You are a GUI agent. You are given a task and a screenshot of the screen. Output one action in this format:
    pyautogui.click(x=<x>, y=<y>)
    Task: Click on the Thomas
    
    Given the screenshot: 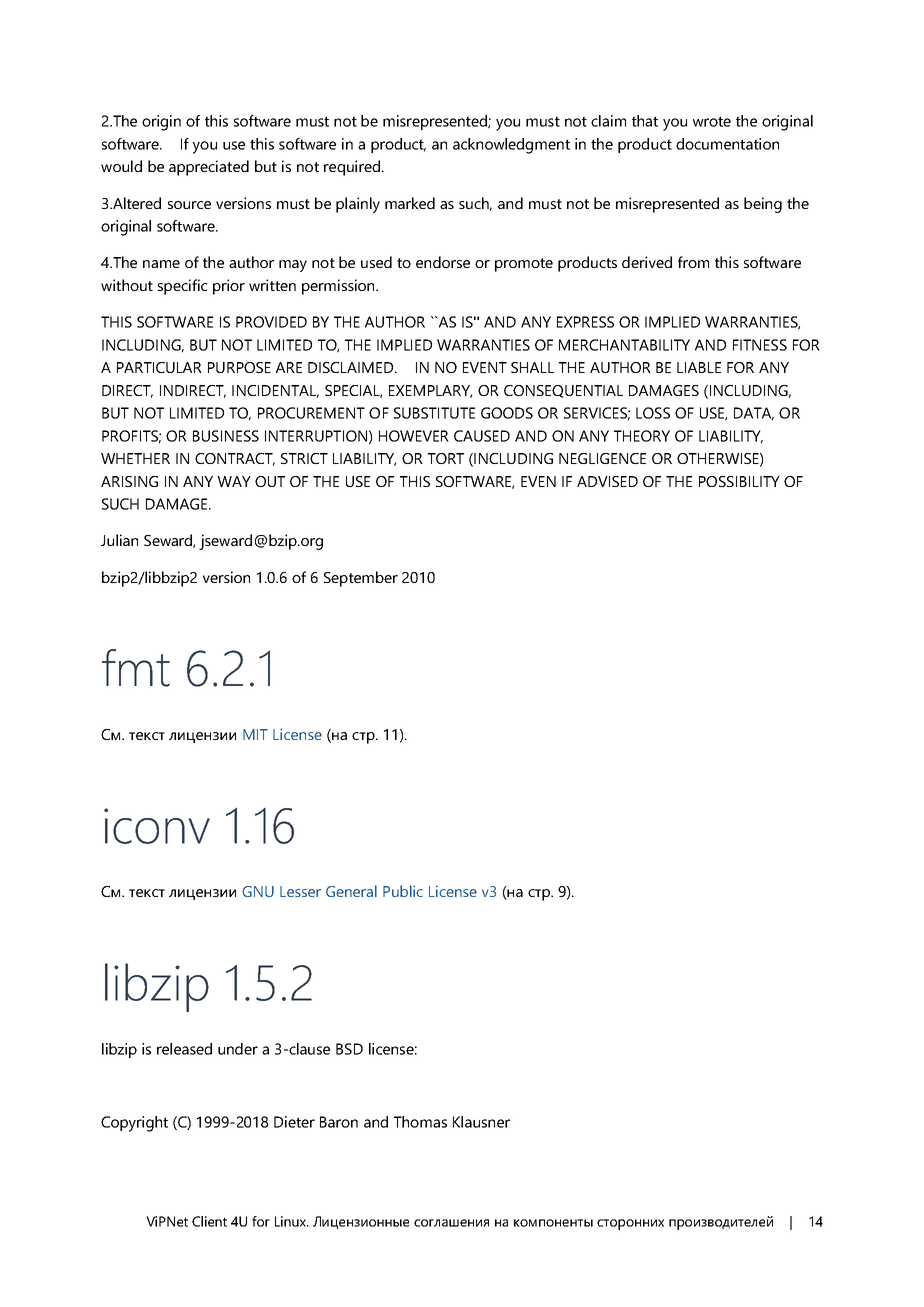 What is the action you would take?
    pyautogui.click(x=420, y=1122)
